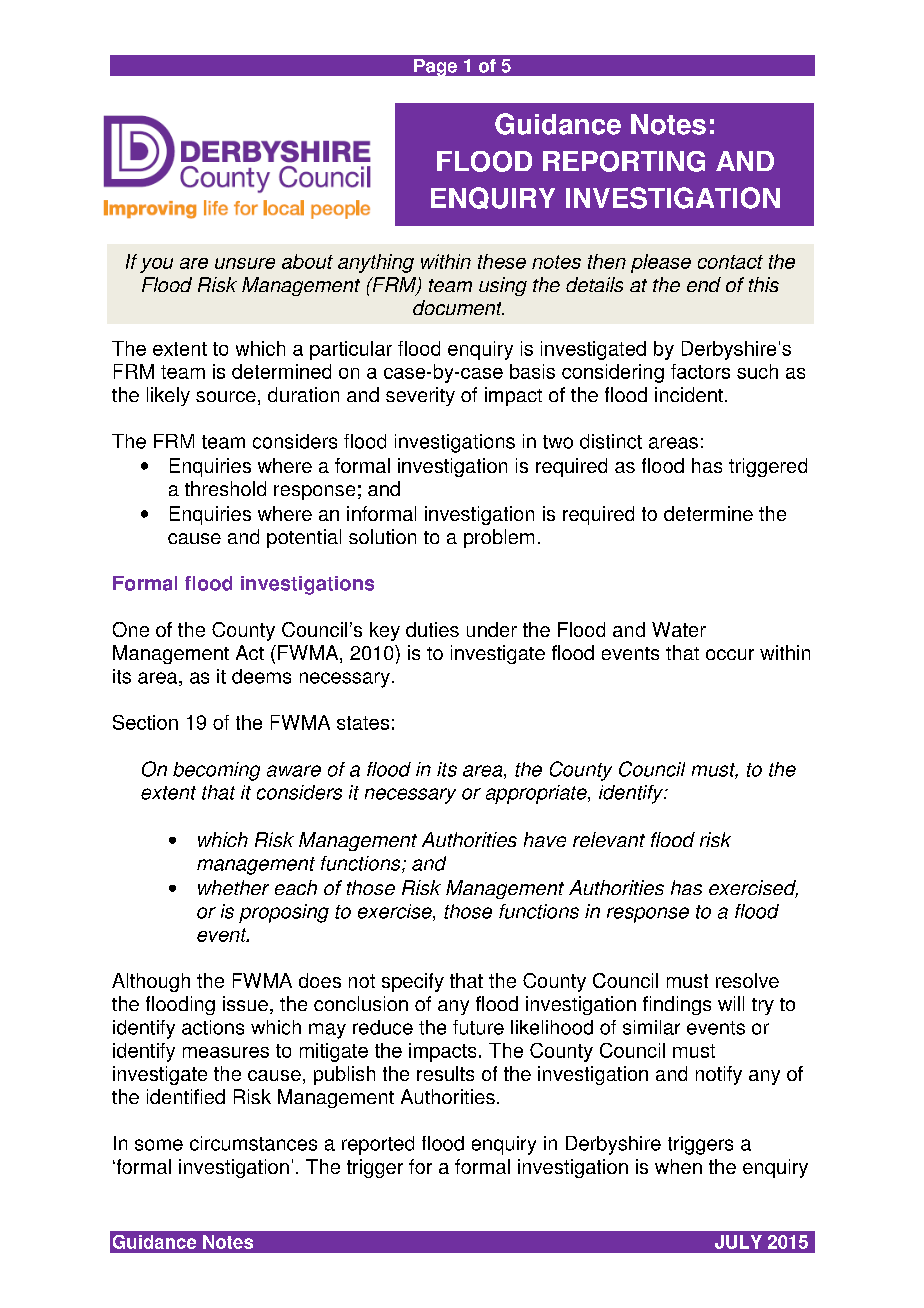 The image size is (924, 1308). I want to click on One, so click(131, 629).
